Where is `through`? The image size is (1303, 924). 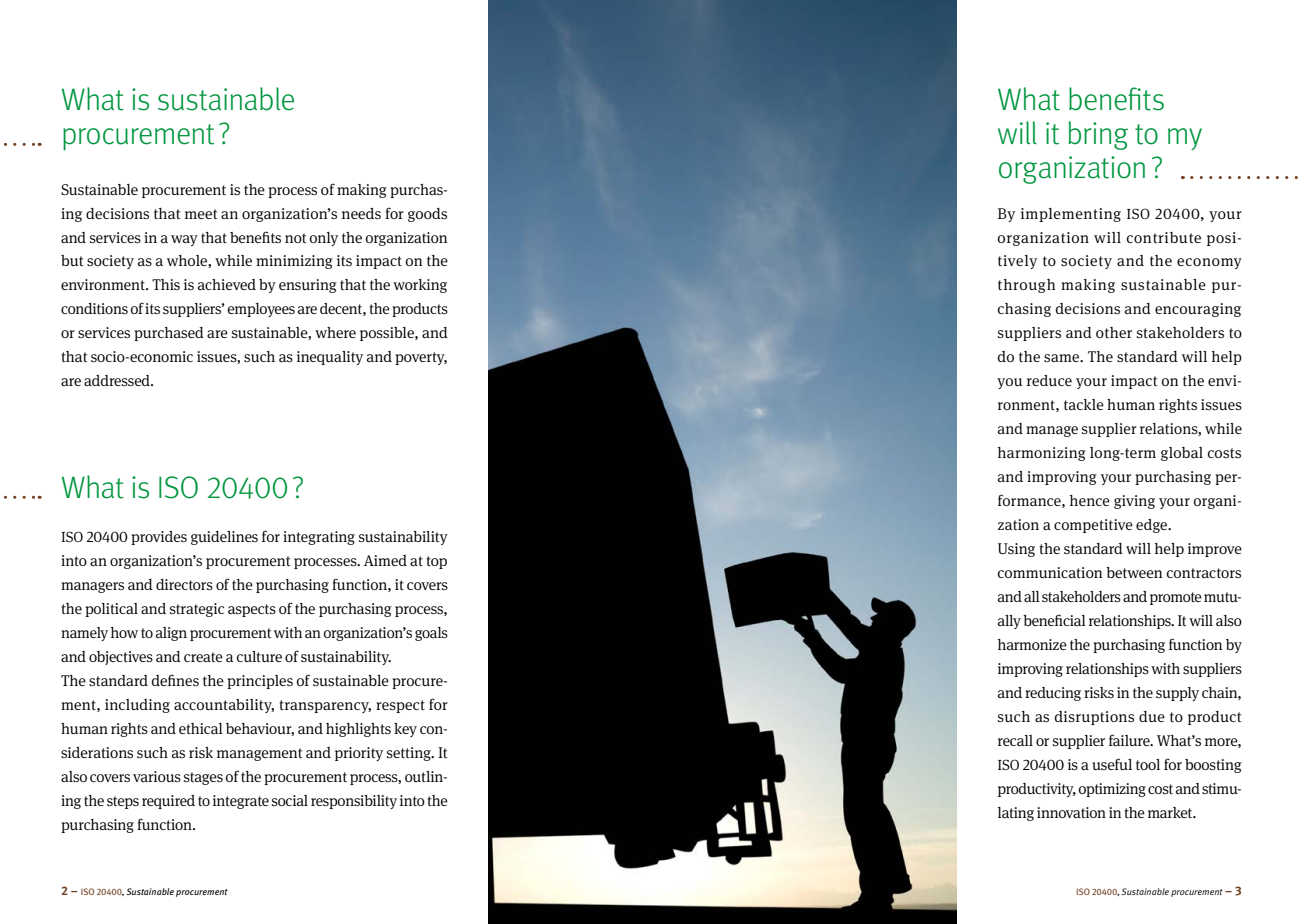 through is located at coordinates (1026, 286).
